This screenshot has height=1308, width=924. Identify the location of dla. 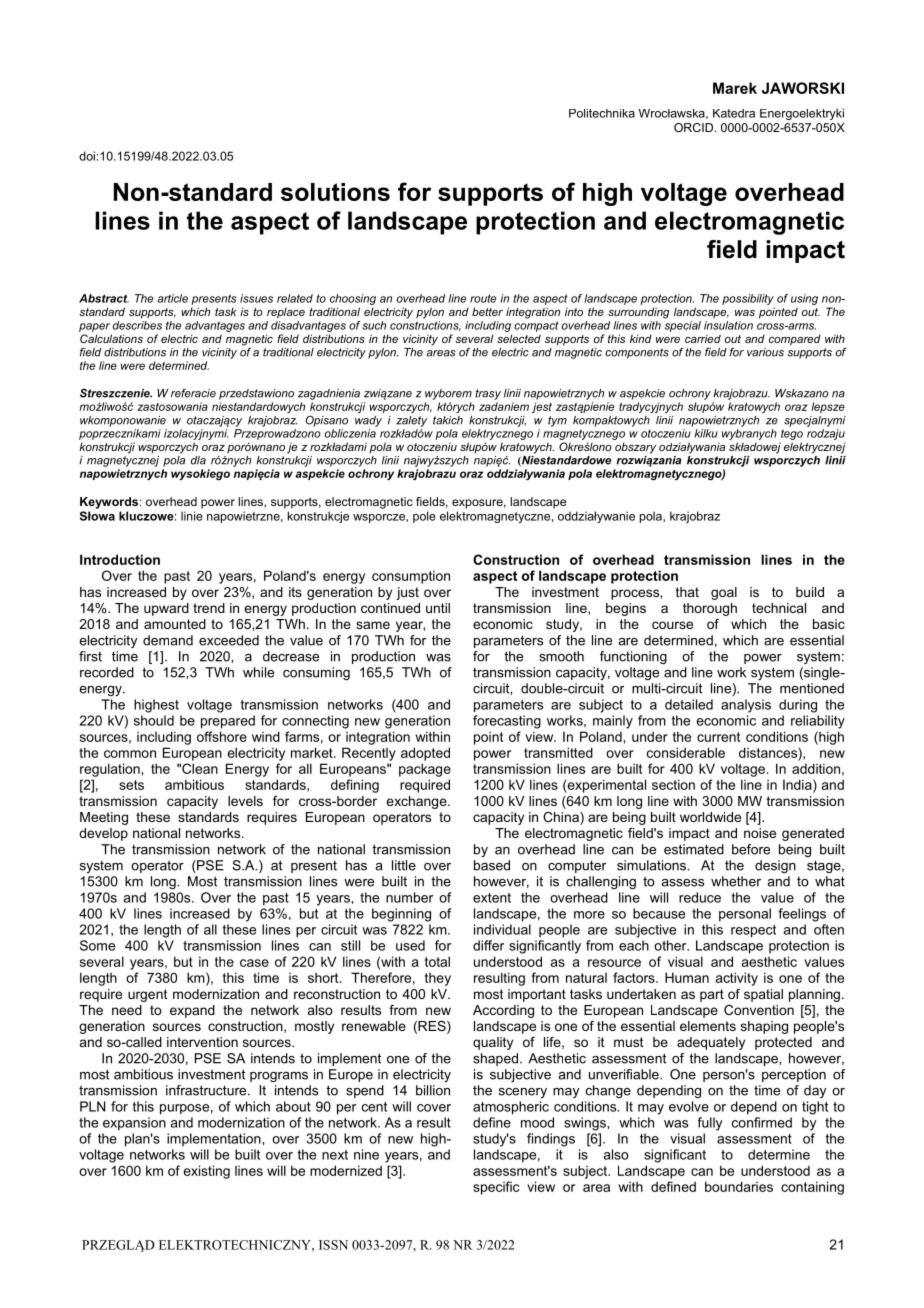
(198, 460).
